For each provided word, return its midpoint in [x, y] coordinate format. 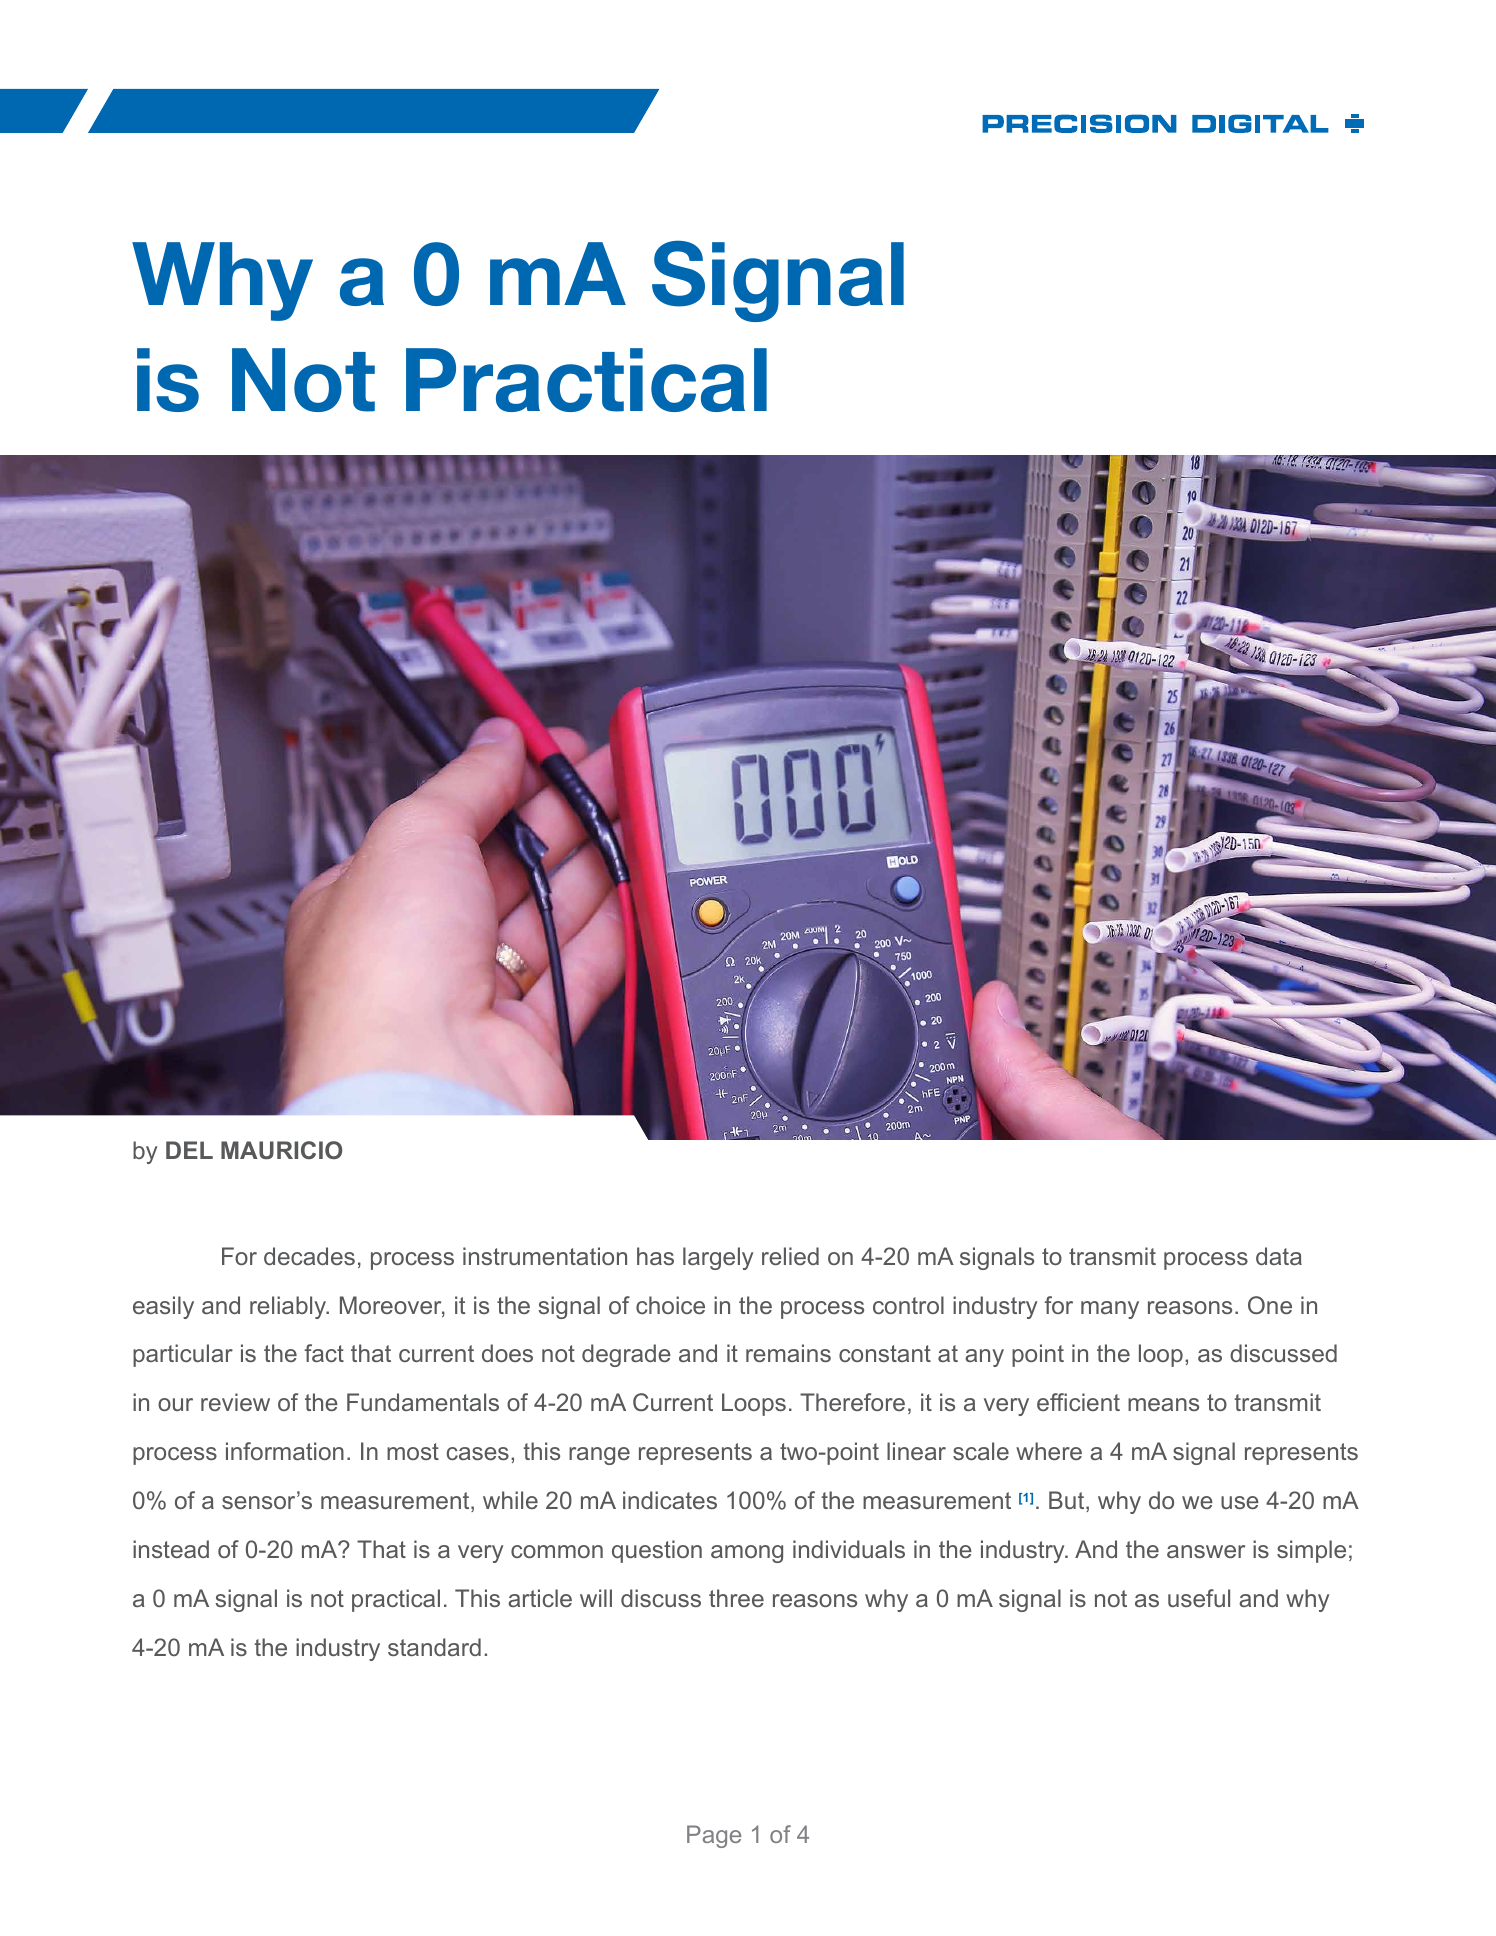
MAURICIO [281, 1150]
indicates [670, 1500]
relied [790, 1256]
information [285, 1451]
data [1279, 1256]
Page [714, 1836]
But [1068, 1501]
